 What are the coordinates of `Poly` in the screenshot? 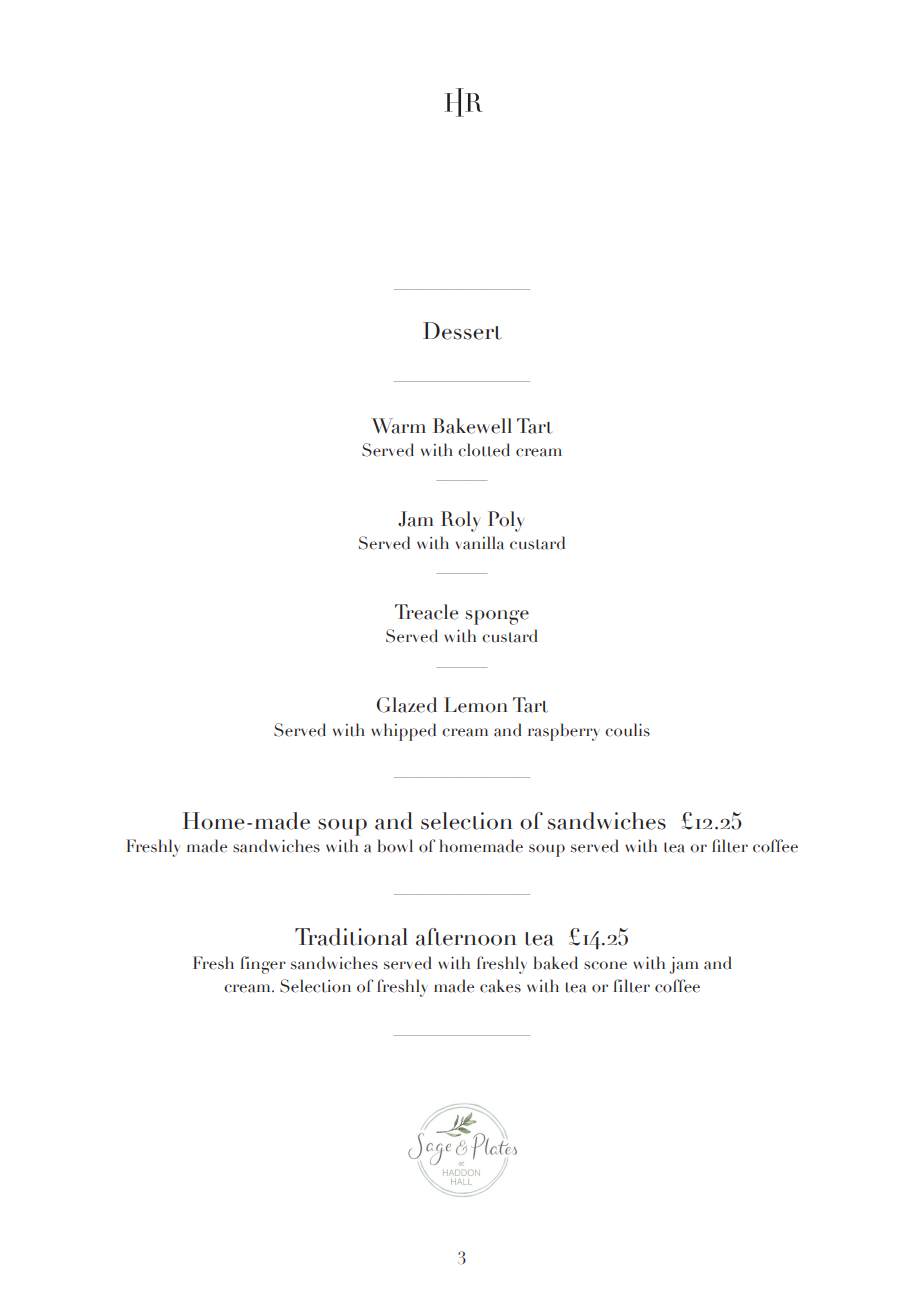 It's located at (506, 521).
